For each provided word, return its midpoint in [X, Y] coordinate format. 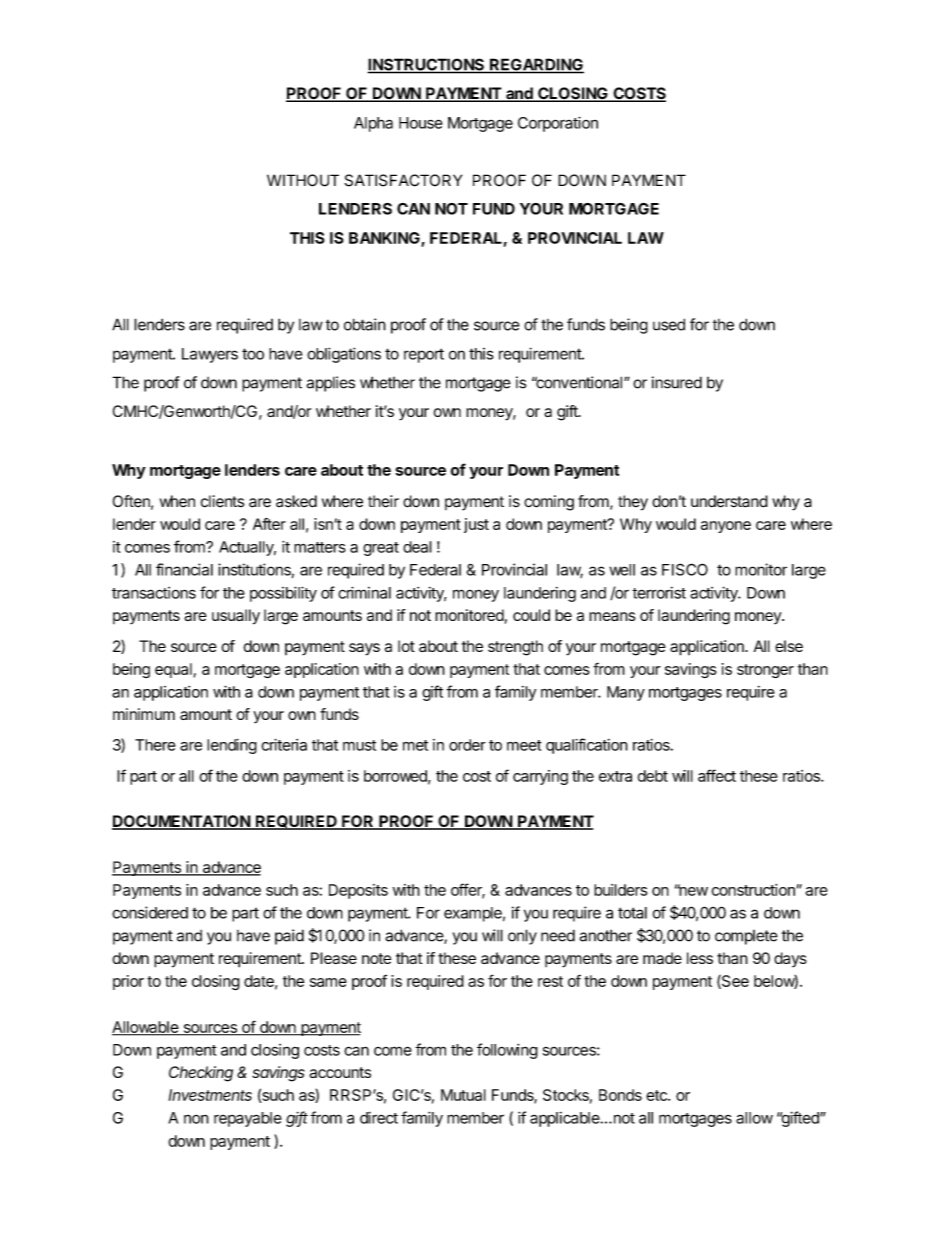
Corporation [558, 124]
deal [417, 547]
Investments [210, 1095]
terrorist [659, 593]
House [421, 123]
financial [184, 569]
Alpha [373, 124]
